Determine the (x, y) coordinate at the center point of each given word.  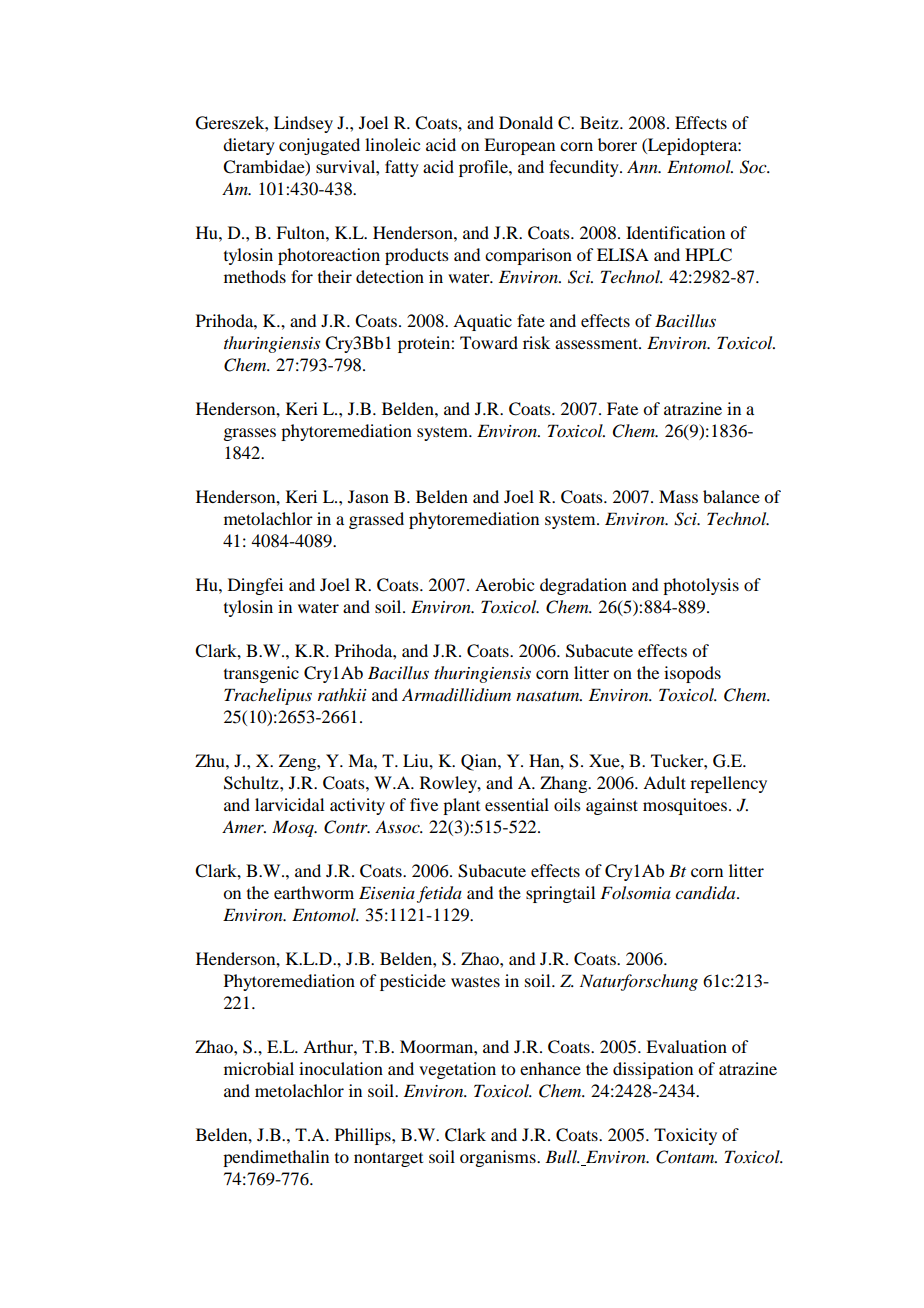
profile (484, 168)
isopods (692, 674)
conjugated (319, 146)
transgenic (261, 674)
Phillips (364, 1136)
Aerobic (504, 584)
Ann (643, 167)
